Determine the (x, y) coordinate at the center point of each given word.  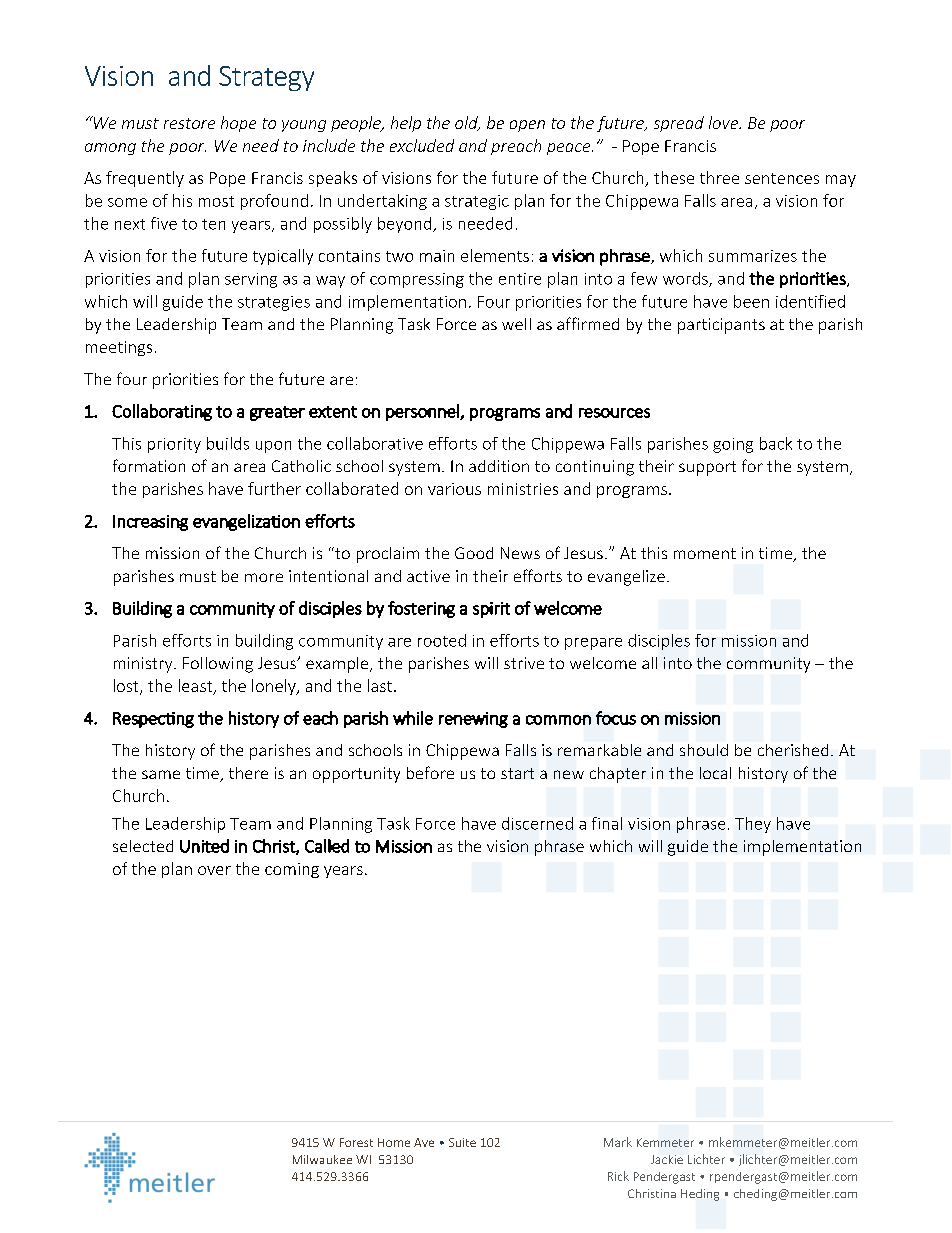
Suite (462, 1142)
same (161, 774)
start (517, 773)
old (467, 123)
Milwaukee (322, 1159)
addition (499, 466)
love (724, 122)
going (733, 445)
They (753, 825)
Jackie (667, 1159)
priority (174, 445)
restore (189, 123)
